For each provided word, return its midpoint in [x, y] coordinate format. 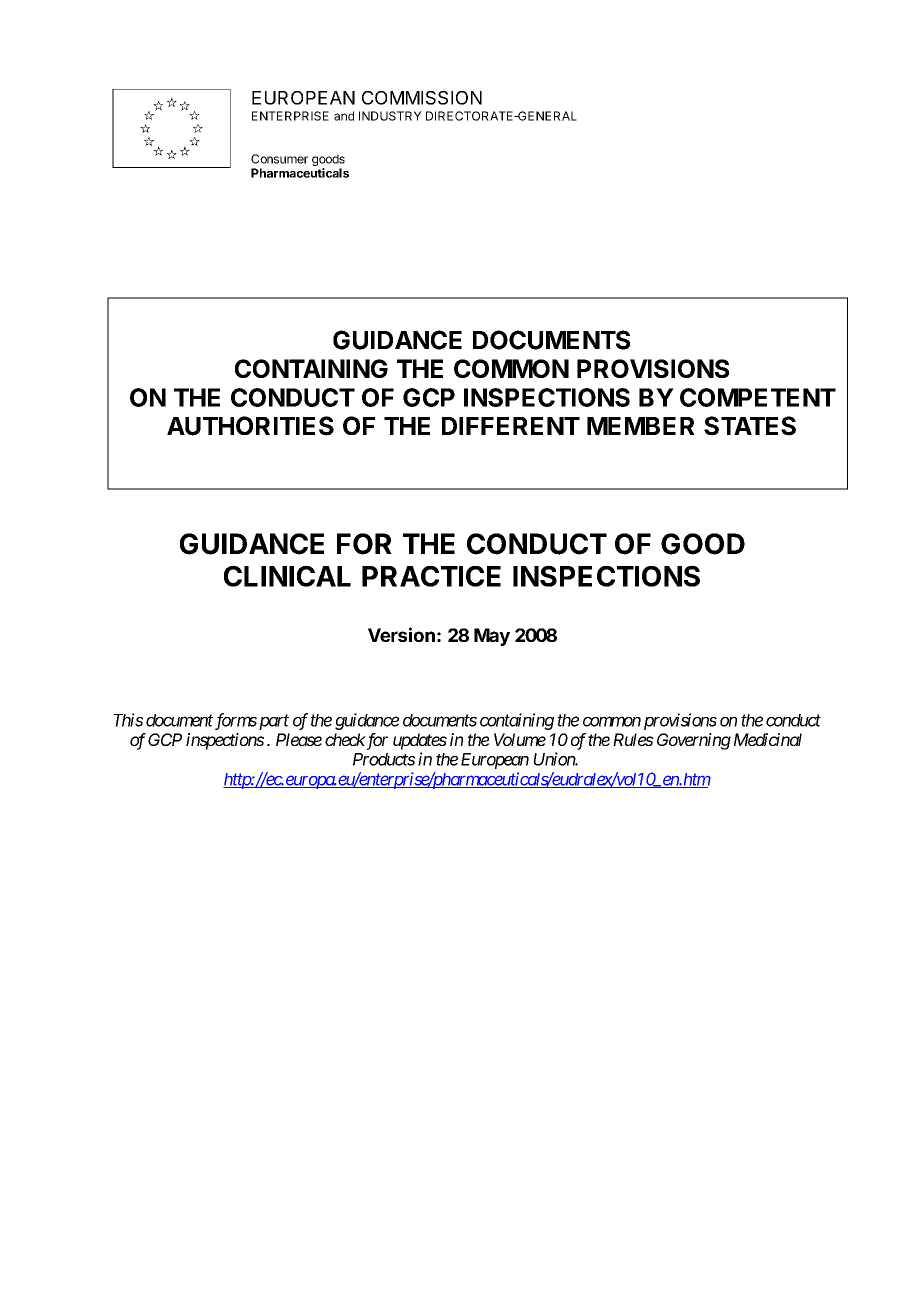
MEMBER [641, 426]
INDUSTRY [390, 116]
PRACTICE [431, 576]
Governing [694, 741]
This [128, 720]
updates [420, 741]
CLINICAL [287, 576]
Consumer [279, 159]
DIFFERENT [511, 426]
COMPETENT [758, 397]
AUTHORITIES [250, 426]
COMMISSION [422, 97]
